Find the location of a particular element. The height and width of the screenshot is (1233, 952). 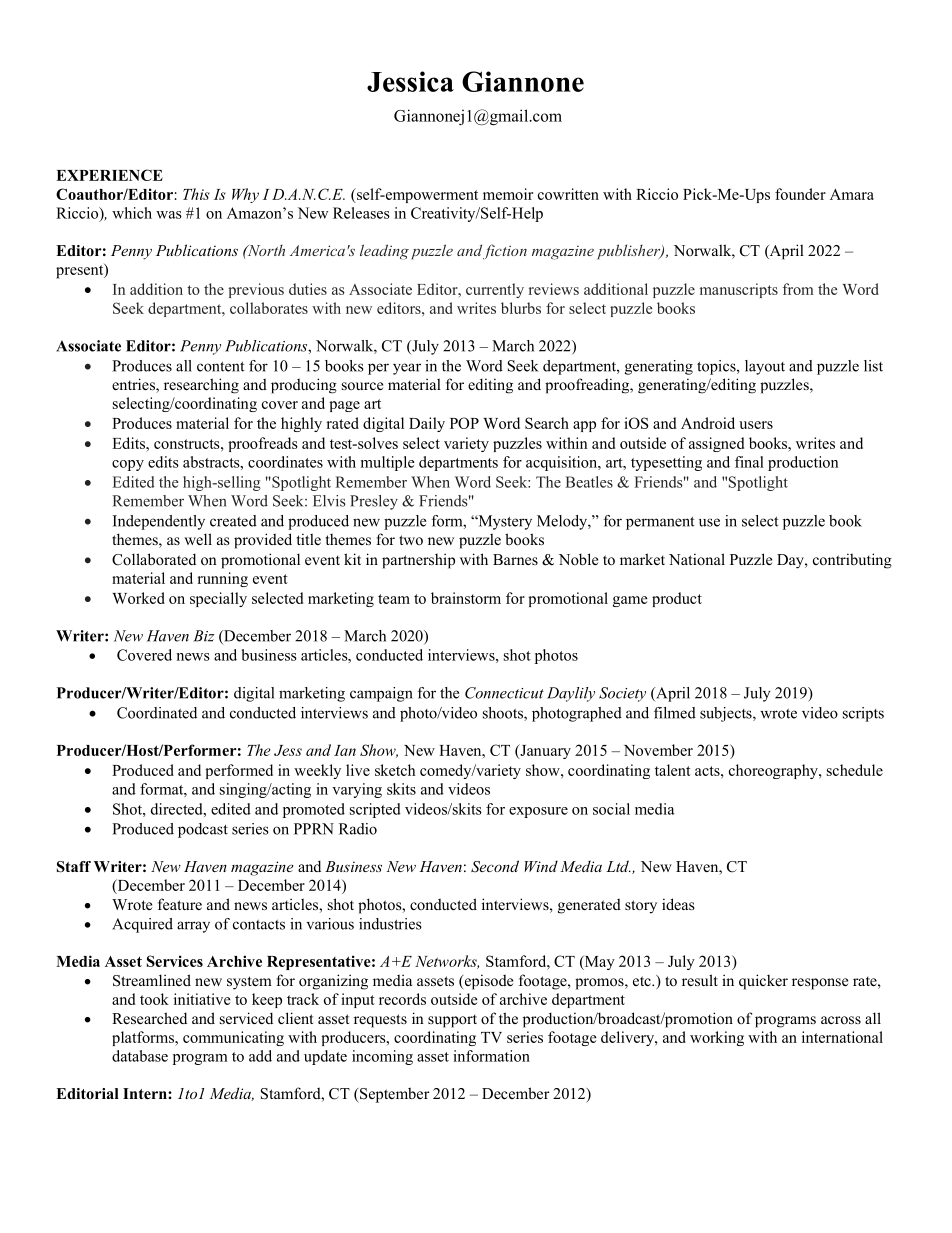

POP is located at coordinates (464, 423).
